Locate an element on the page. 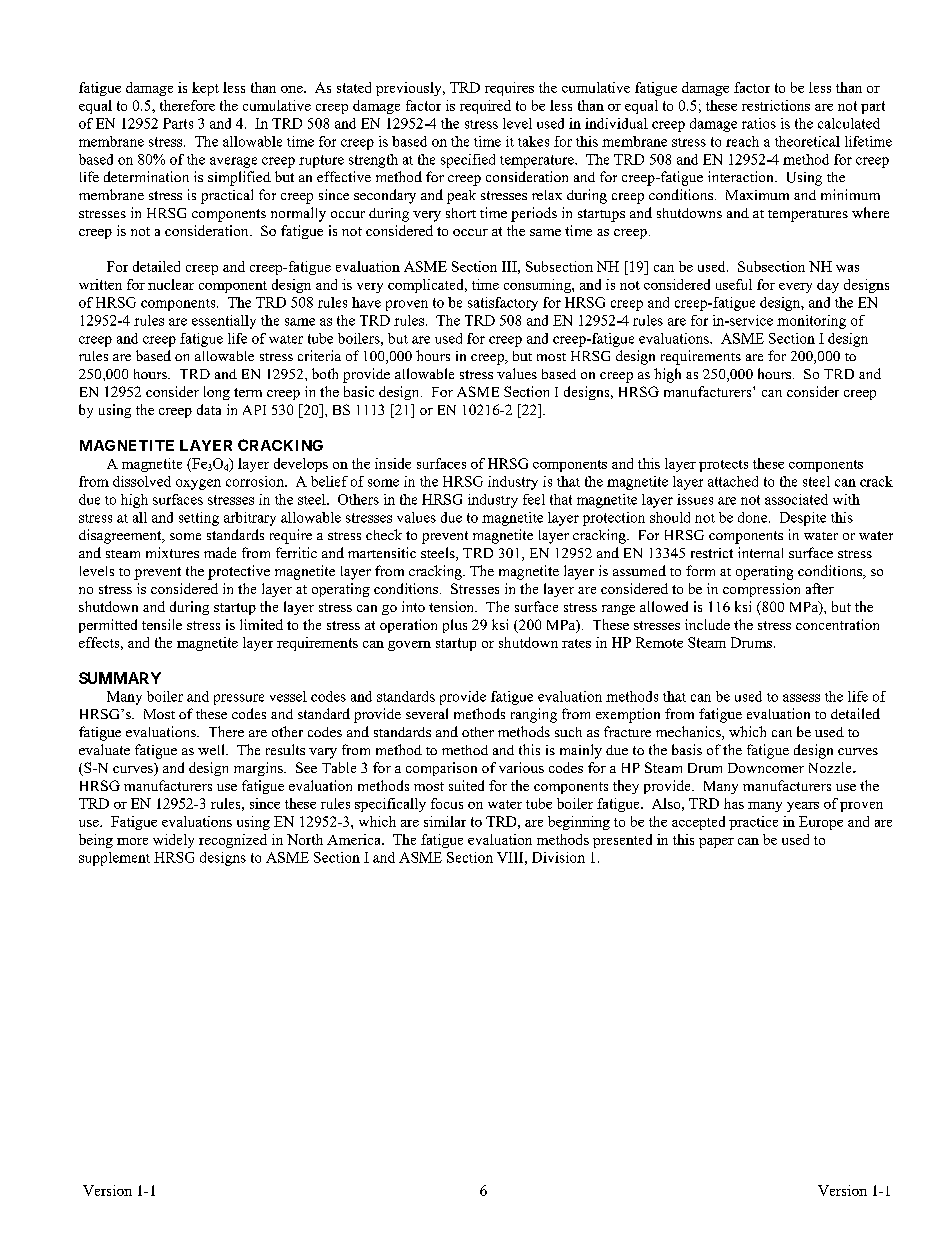  practice is located at coordinates (753, 823).
